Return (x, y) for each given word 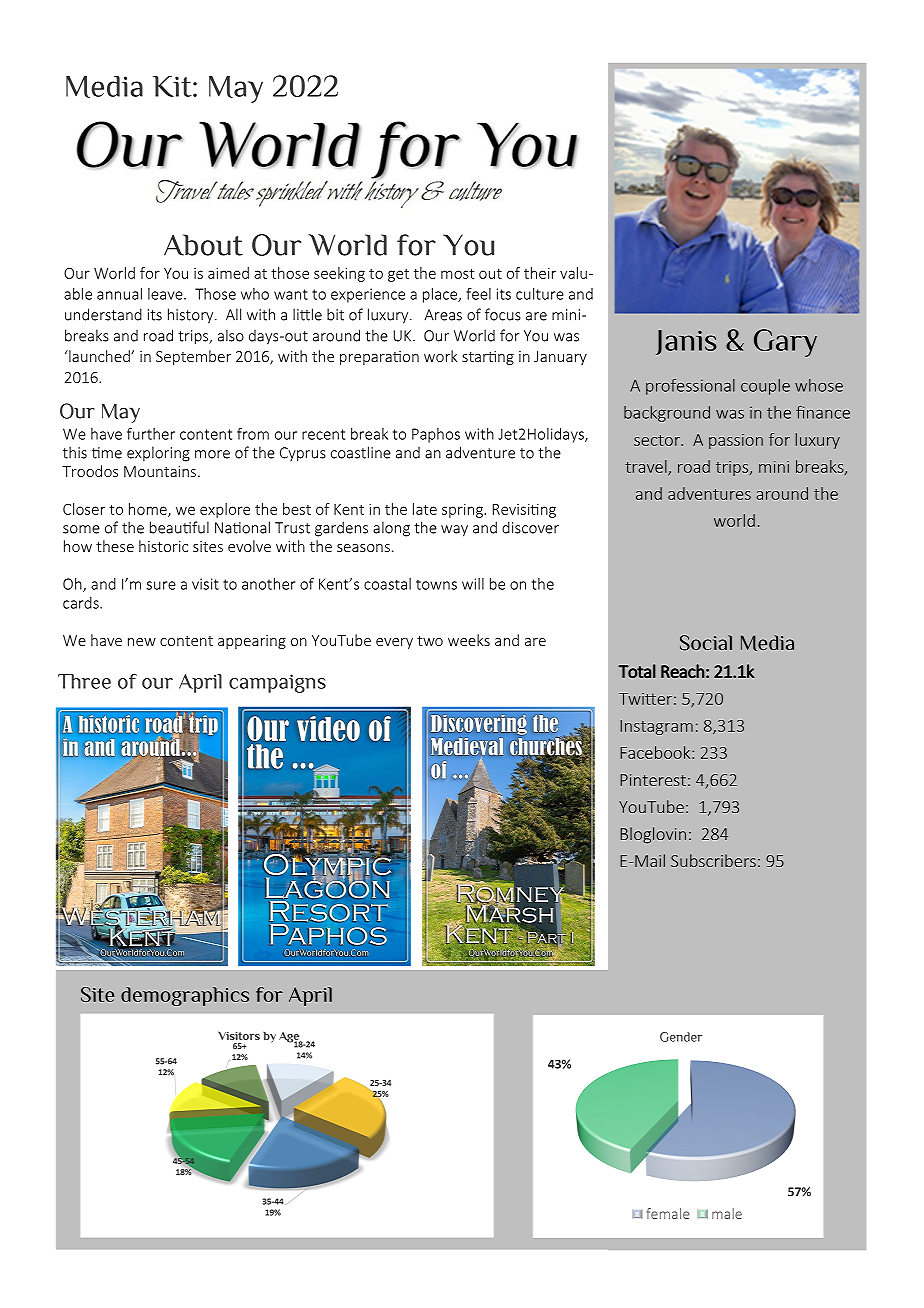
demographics (185, 996)
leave (166, 294)
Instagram (656, 727)
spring (463, 511)
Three (84, 681)
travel (647, 467)
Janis (686, 342)
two (430, 641)
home (149, 510)
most (457, 273)
